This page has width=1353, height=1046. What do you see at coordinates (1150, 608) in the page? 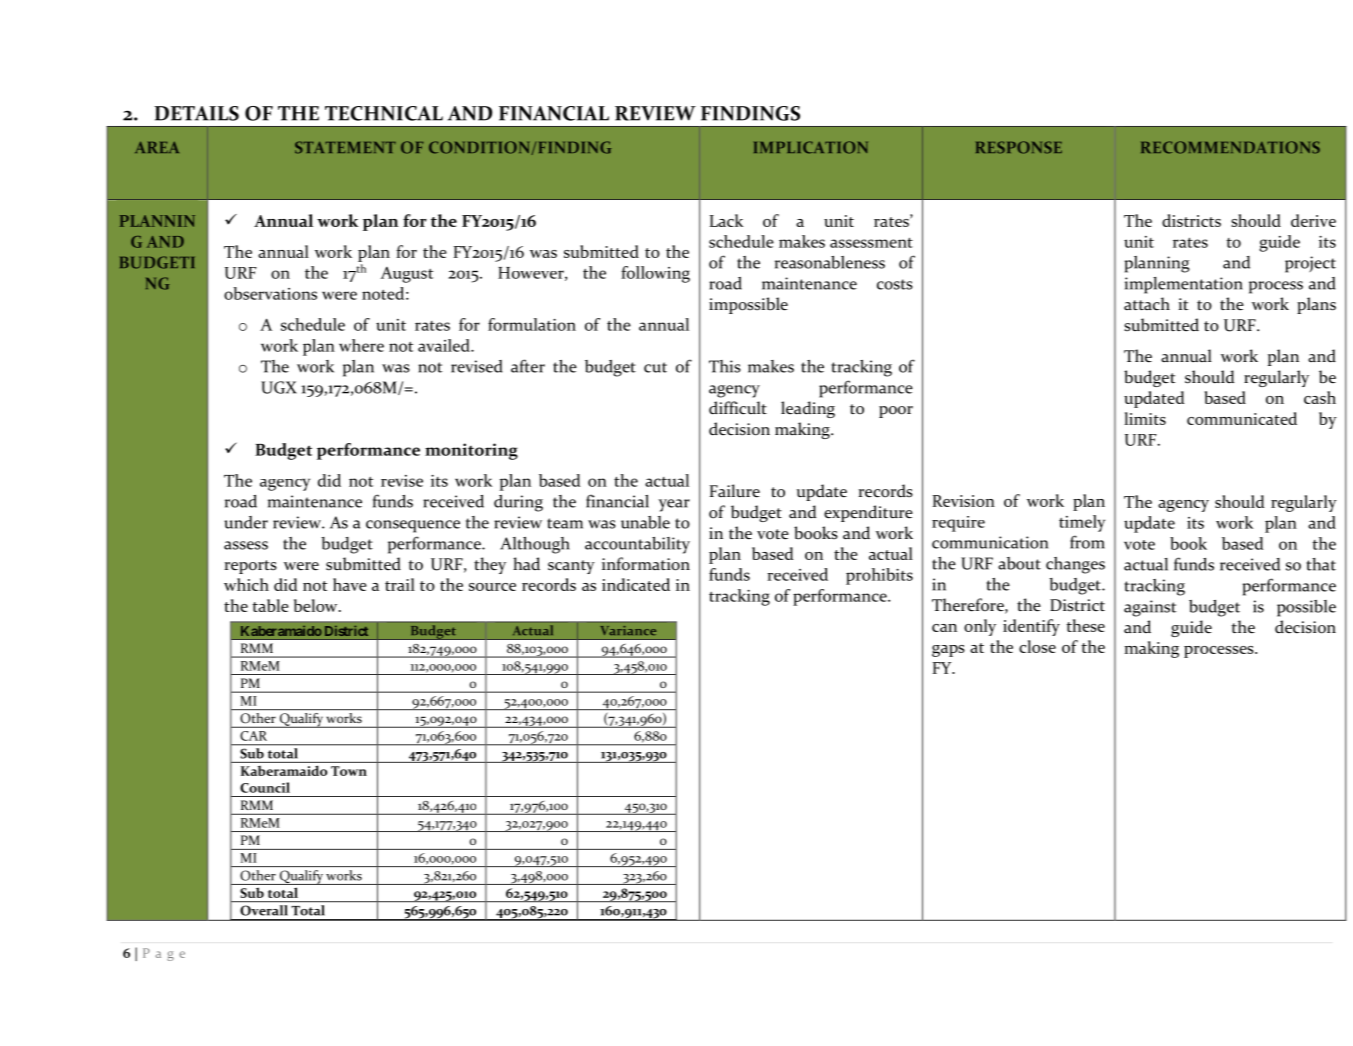
I see `against` at bounding box center [1150, 608].
